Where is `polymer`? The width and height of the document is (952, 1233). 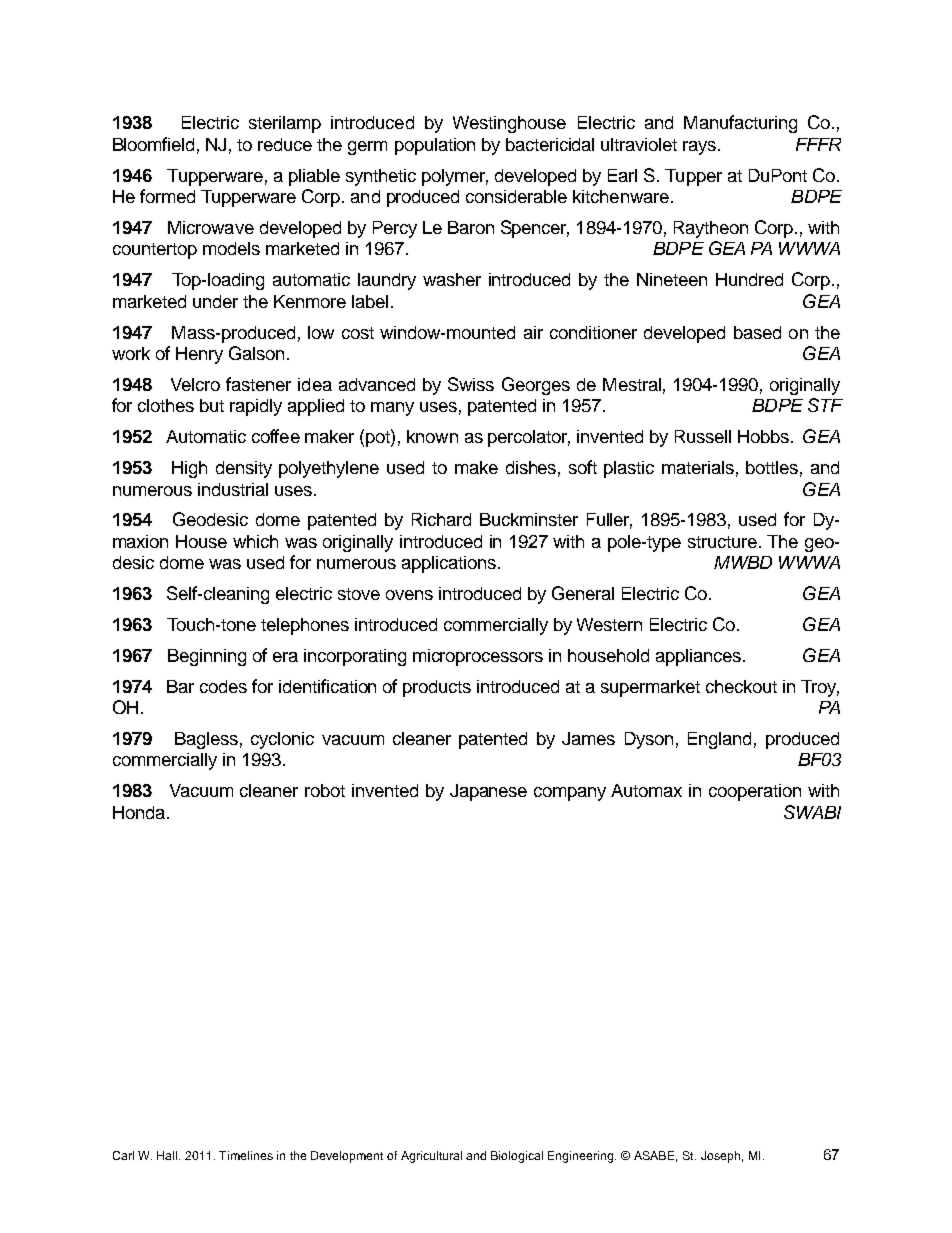 polymer is located at coordinates (455, 177).
